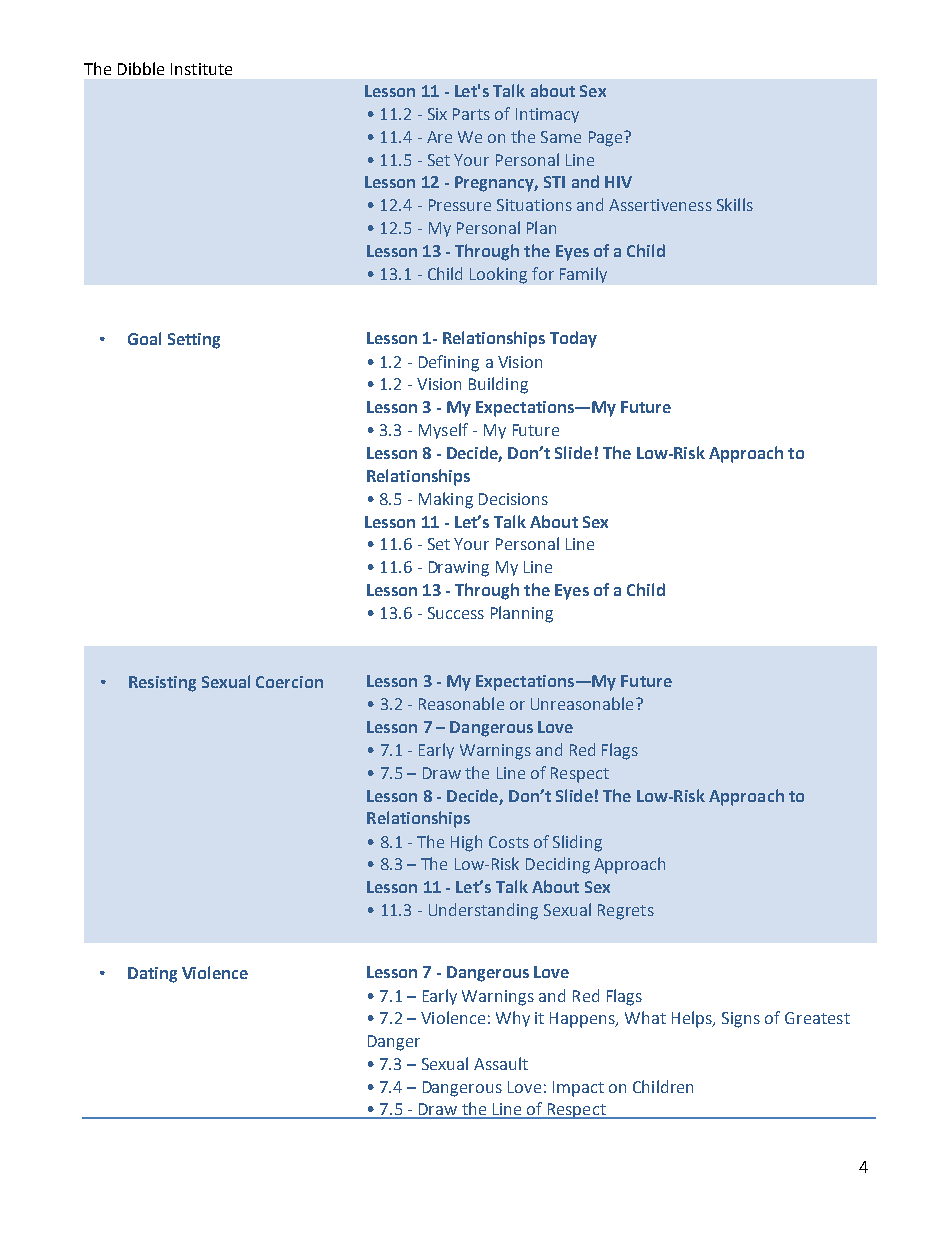 This page has width=952, height=1233. I want to click on Parts, so click(471, 114).
